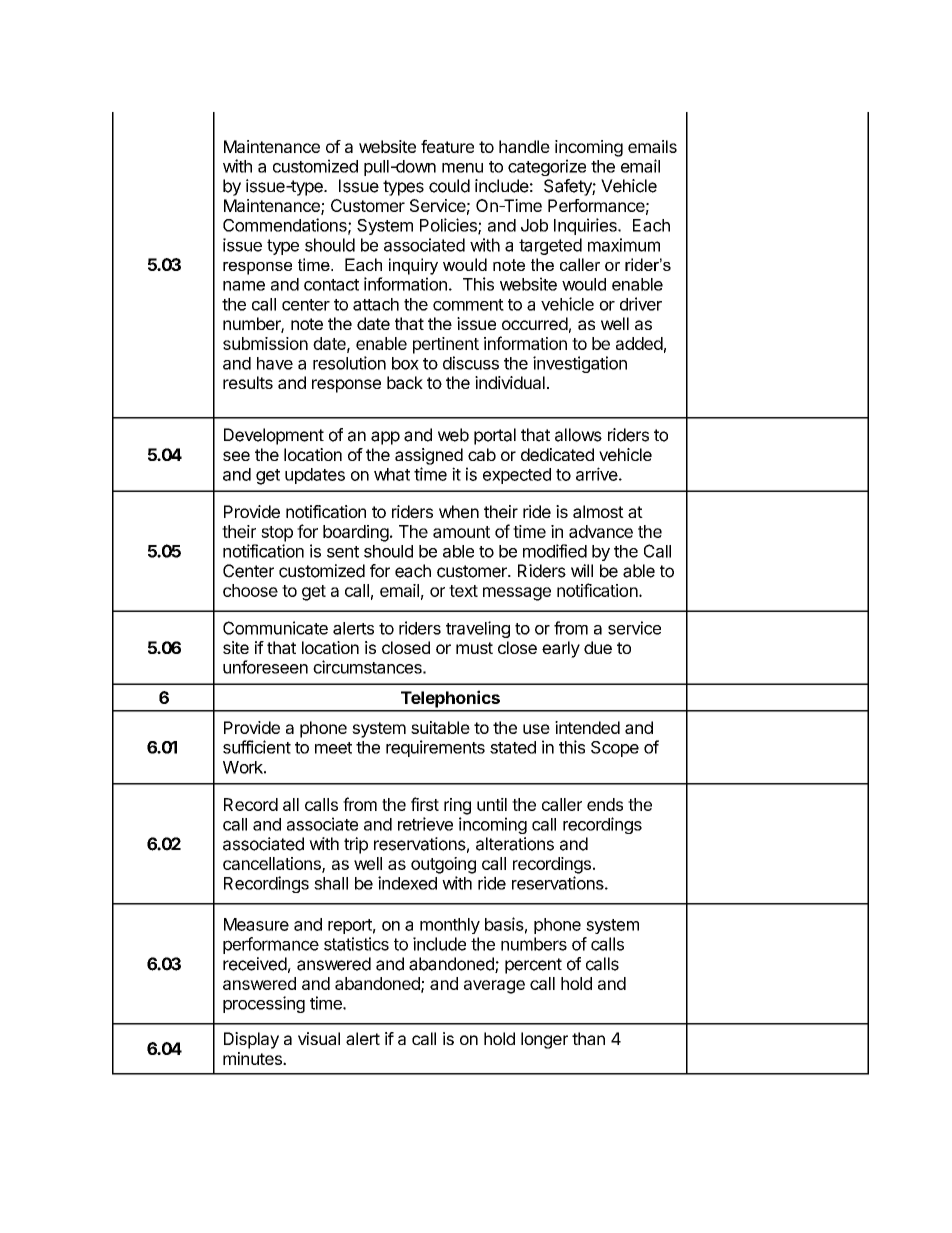 Image resolution: width=952 pixels, height=1233 pixels. I want to click on Development, so click(274, 436).
